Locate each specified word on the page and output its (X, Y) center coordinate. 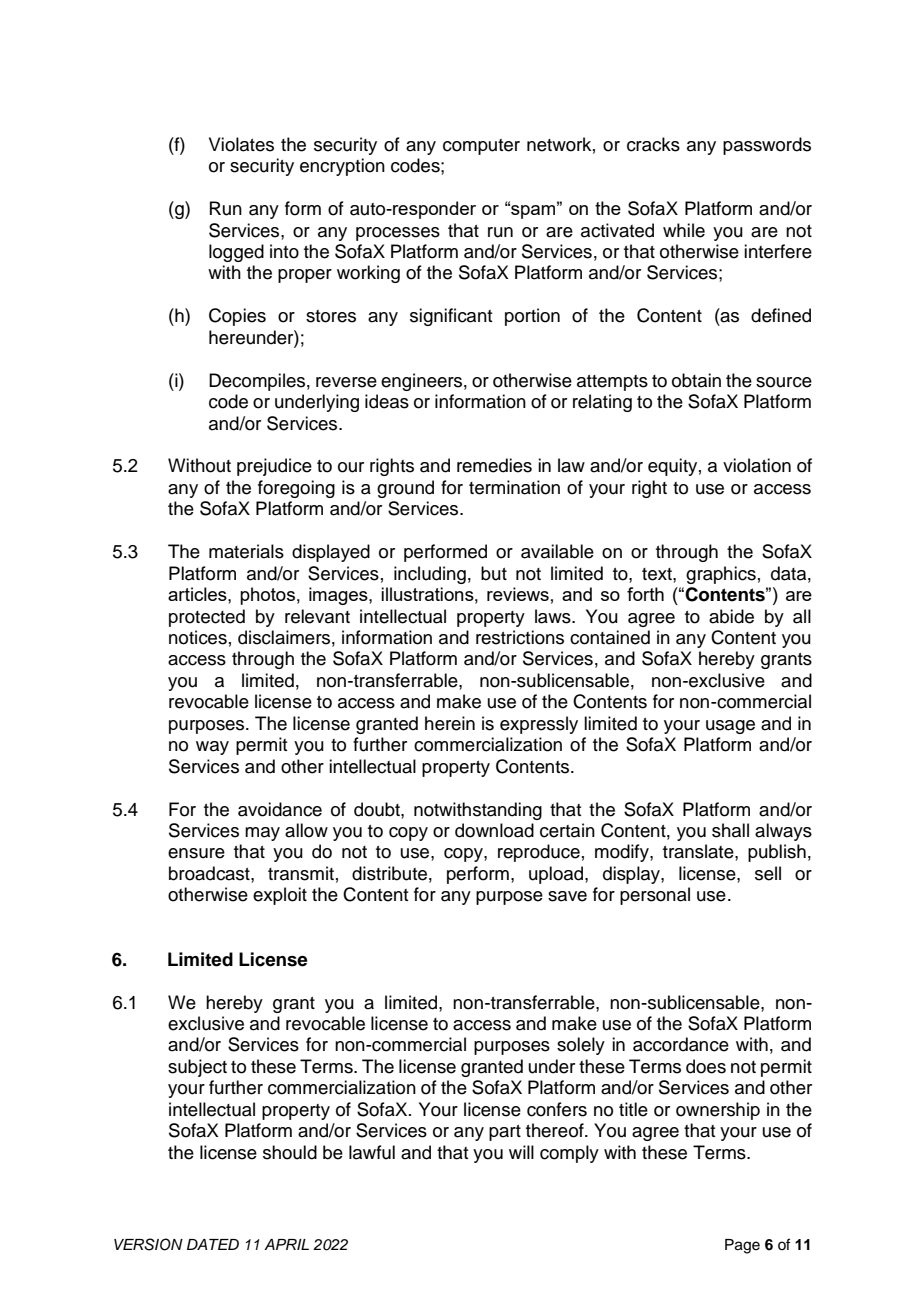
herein (450, 723)
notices (198, 637)
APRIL (286, 1244)
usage (730, 727)
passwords (767, 146)
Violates (241, 144)
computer (481, 147)
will (521, 1152)
